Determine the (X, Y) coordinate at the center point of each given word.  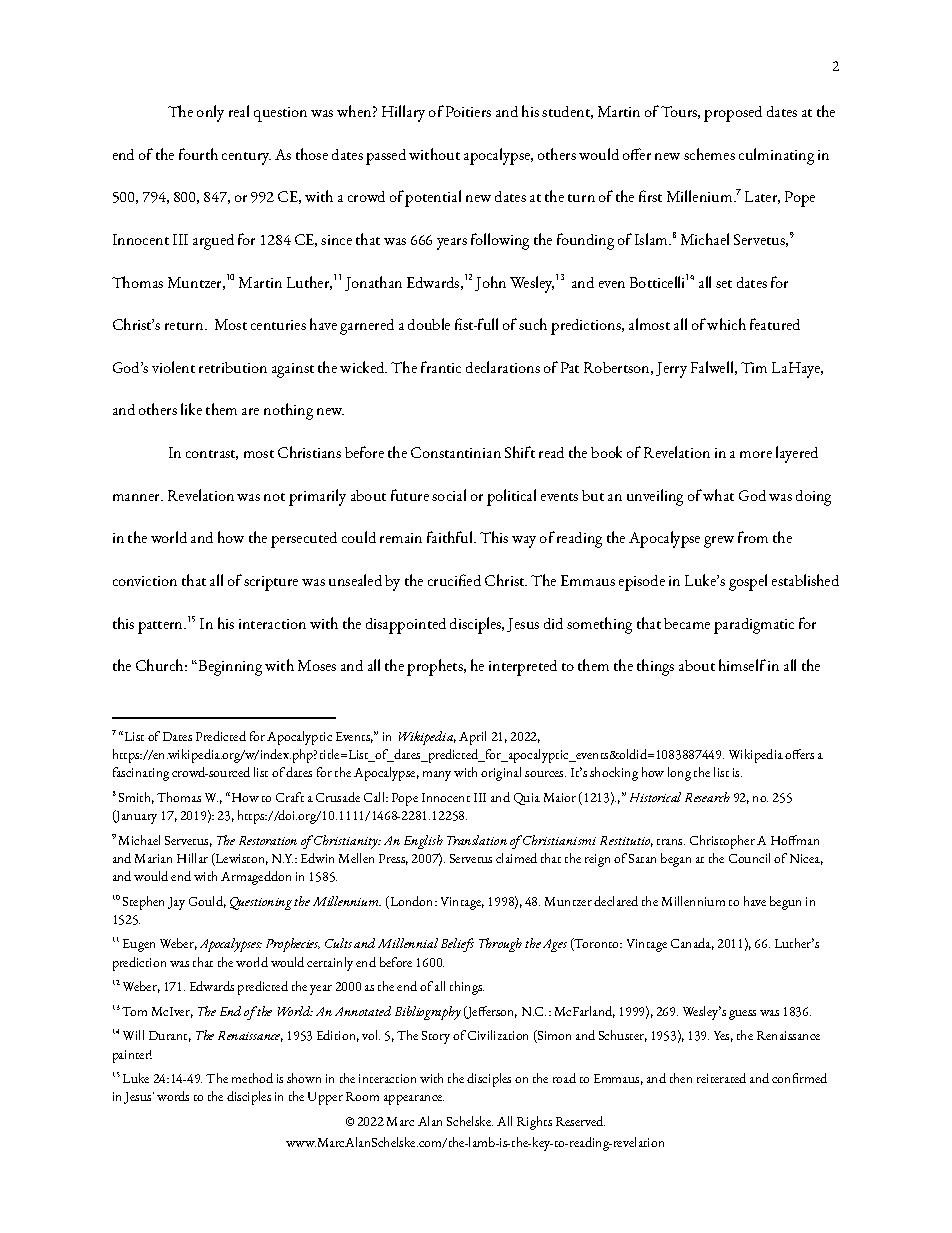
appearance (414, 1100)
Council (749, 858)
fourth (198, 154)
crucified (454, 580)
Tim (754, 367)
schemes (709, 154)
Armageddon (256, 878)
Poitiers (468, 111)
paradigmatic (754, 626)
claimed (516, 858)
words (173, 1096)
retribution (233, 367)
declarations (503, 367)
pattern (162, 627)
